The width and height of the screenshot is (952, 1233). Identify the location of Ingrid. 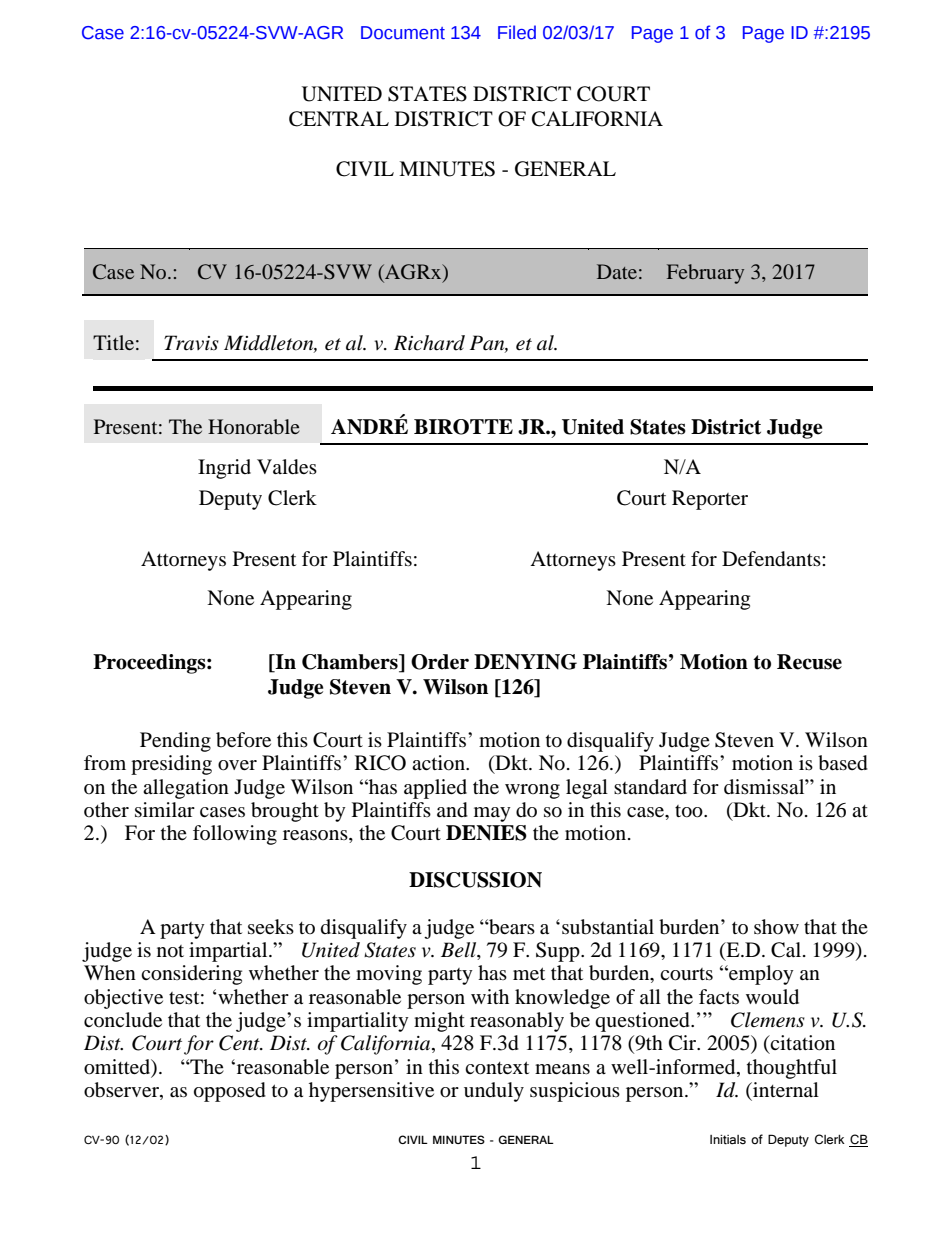
(224, 469).
